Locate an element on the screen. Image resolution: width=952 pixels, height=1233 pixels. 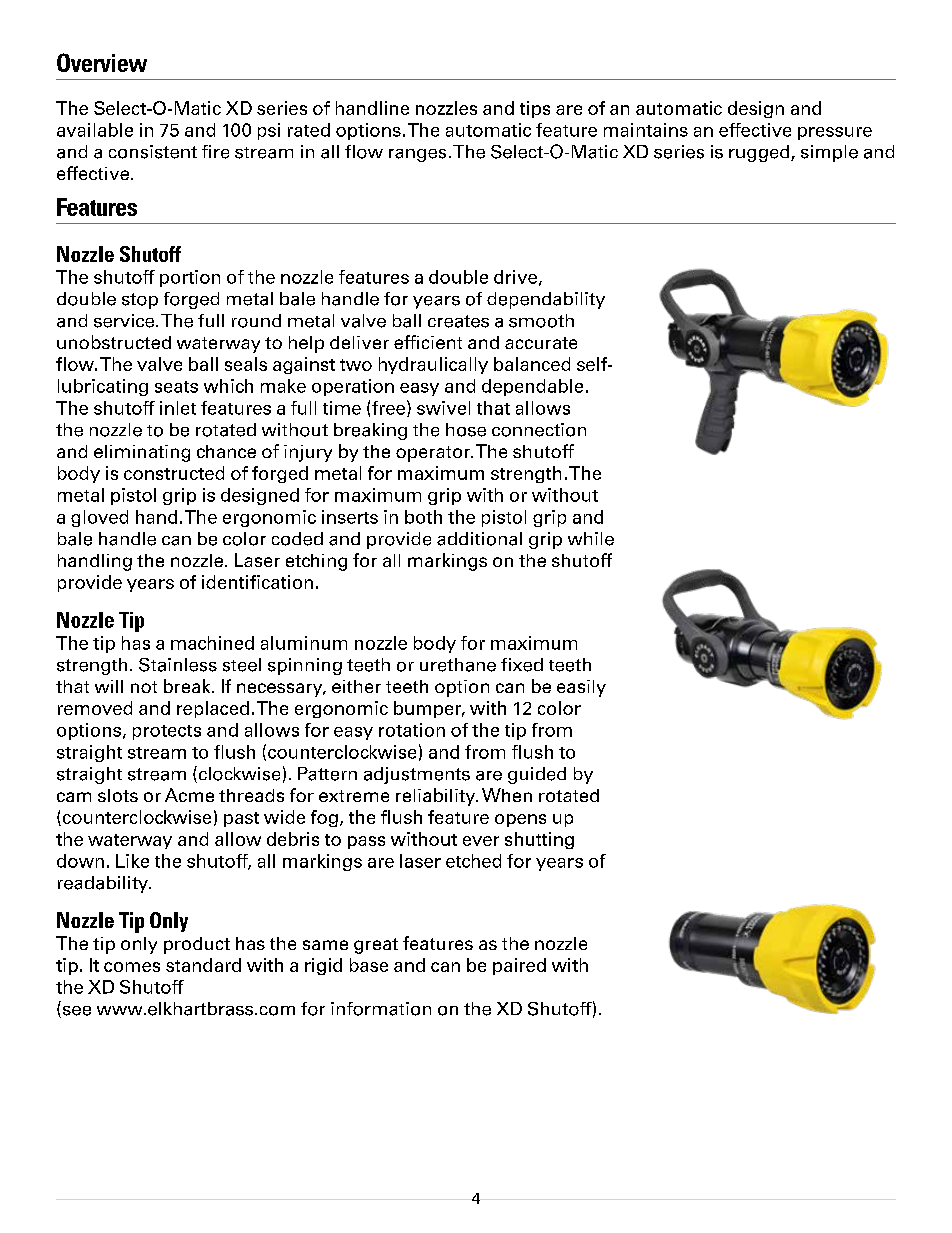
rugged is located at coordinates (760, 153).
